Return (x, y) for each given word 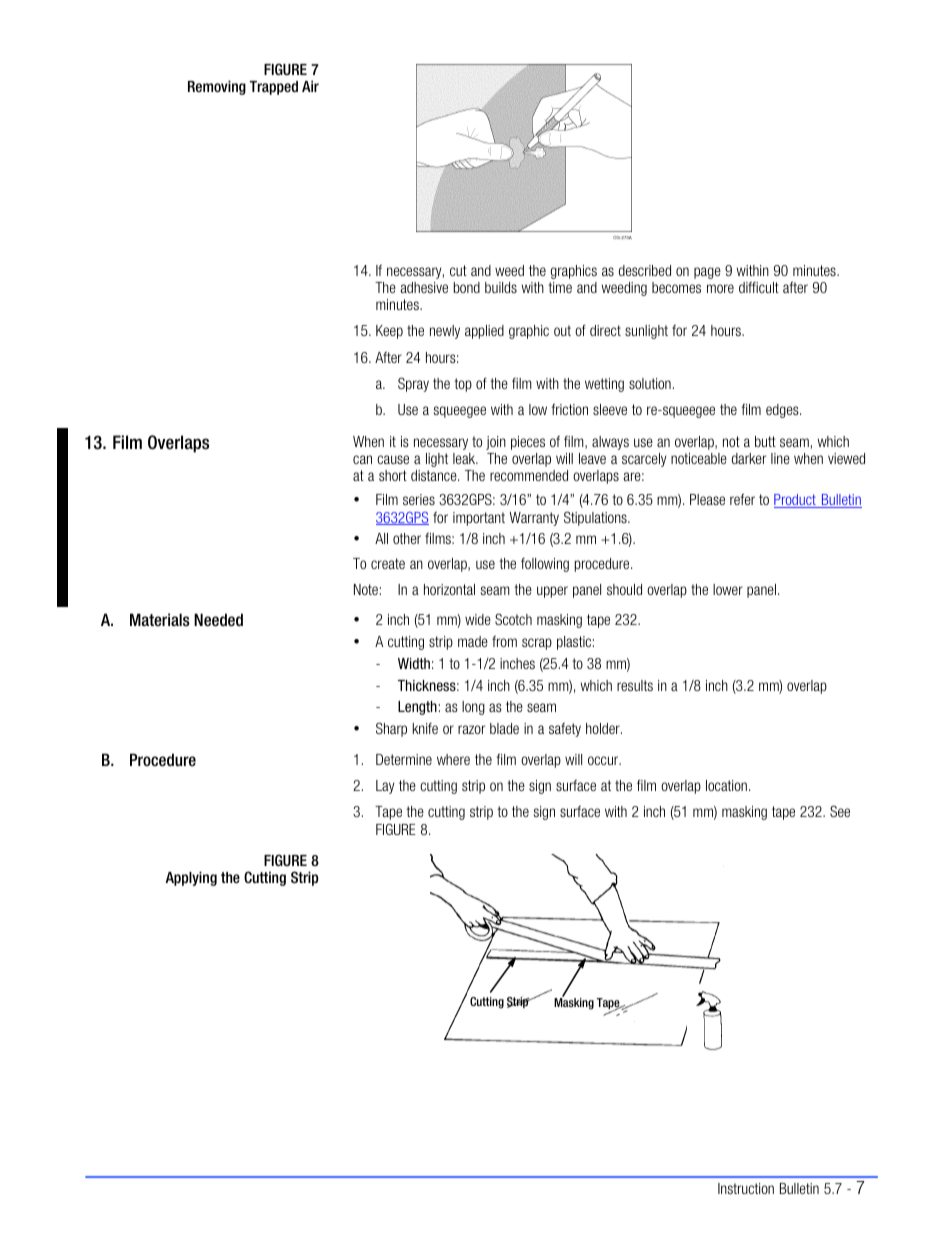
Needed (218, 620)
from (504, 641)
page (707, 273)
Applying (191, 878)
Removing (217, 87)
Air (310, 86)
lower (728, 589)
